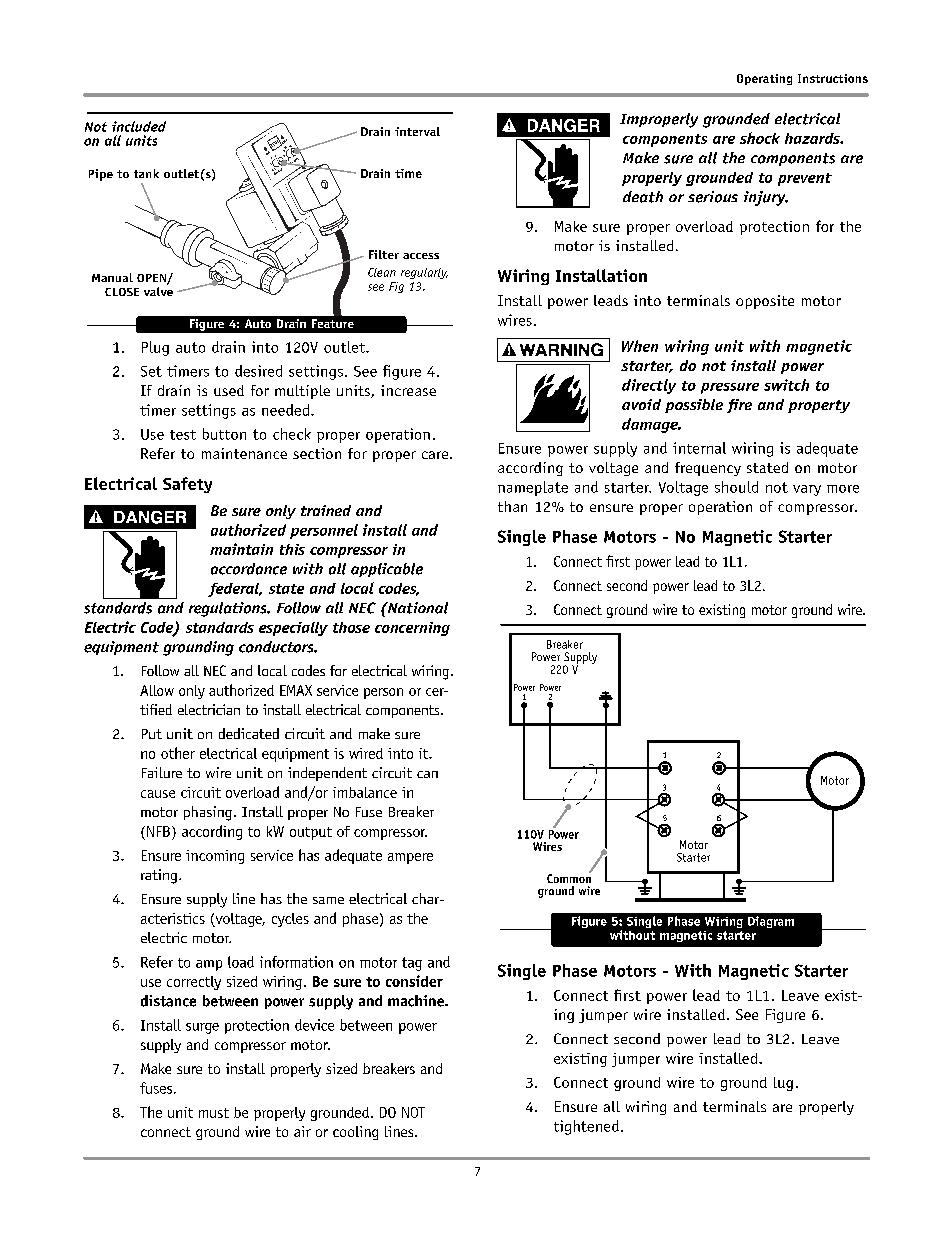 The width and height of the image is (952, 1233). What do you see at coordinates (214, 1113) in the image?
I see `must` at bounding box center [214, 1113].
